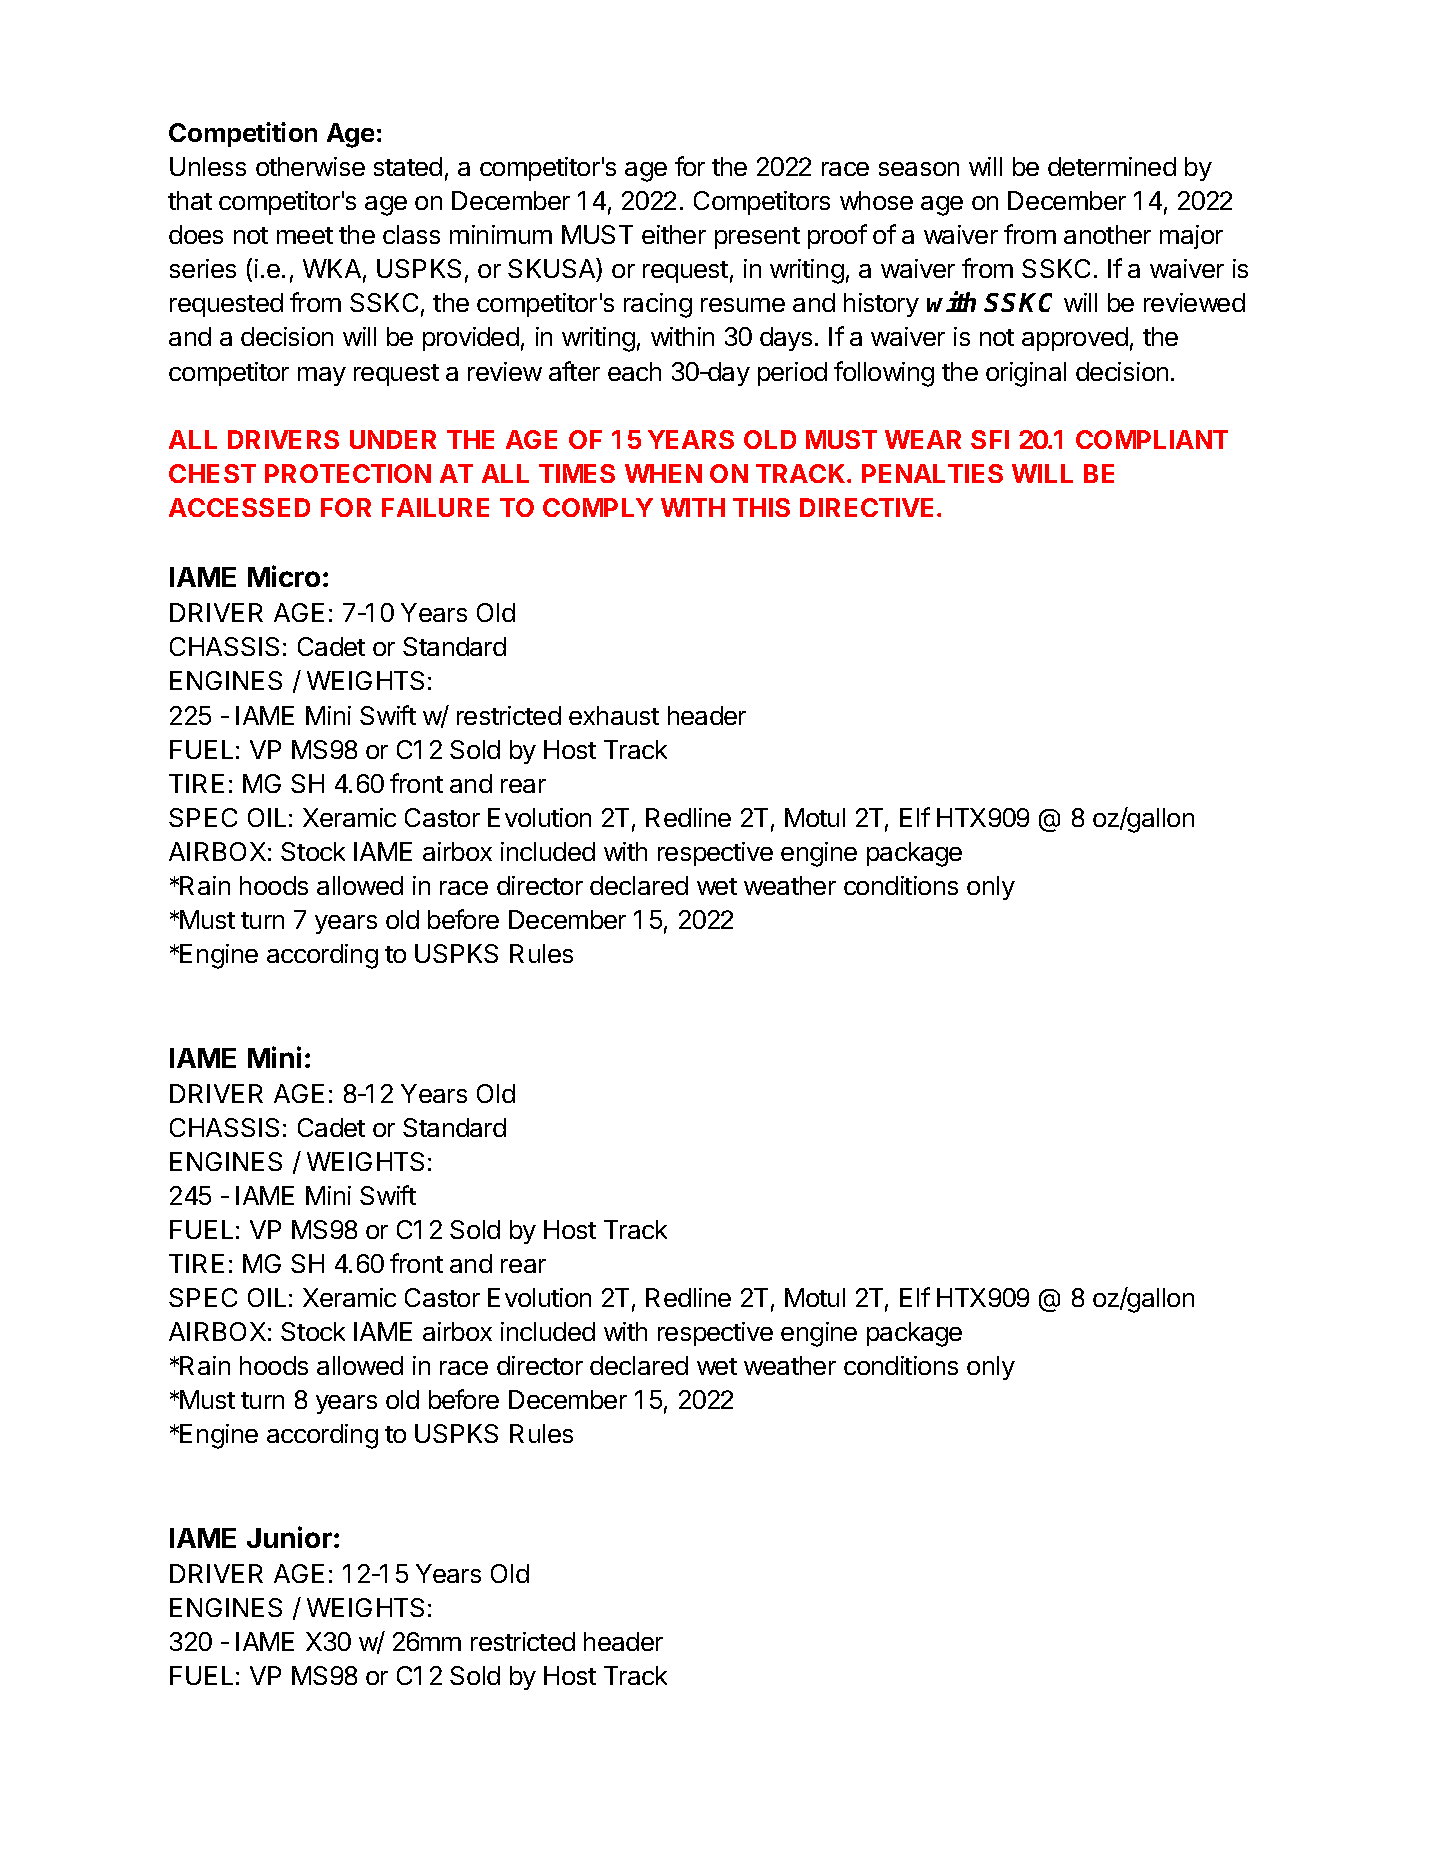 Image resolution: width=1434 pixels, height=1856 pixels. What do you see at coordinates (1152, 439) in the screenshot?
I see `COMPLIANT` at bounding box center [1152, 439].
